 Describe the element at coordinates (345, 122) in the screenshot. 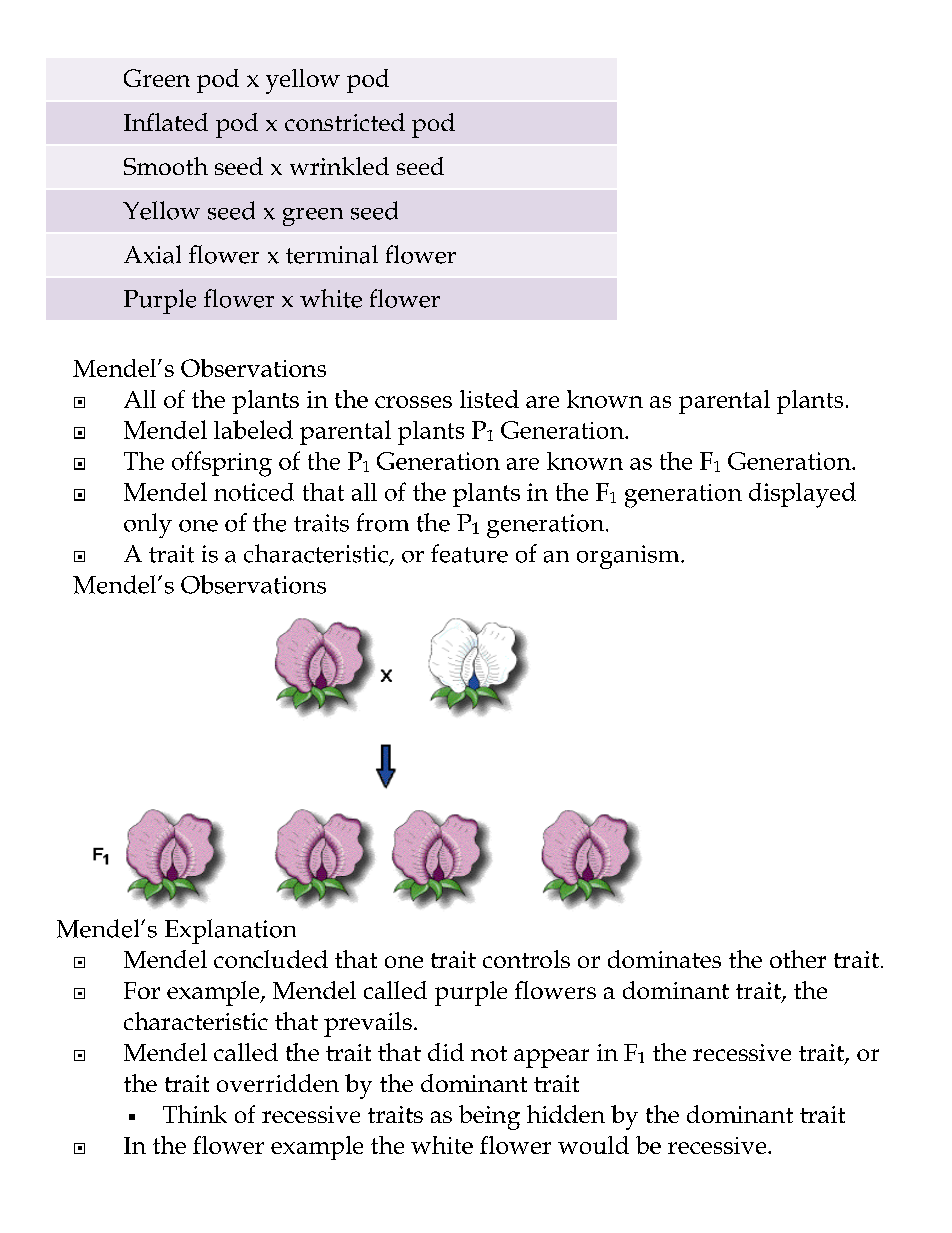

I see `constricted` at that location.
